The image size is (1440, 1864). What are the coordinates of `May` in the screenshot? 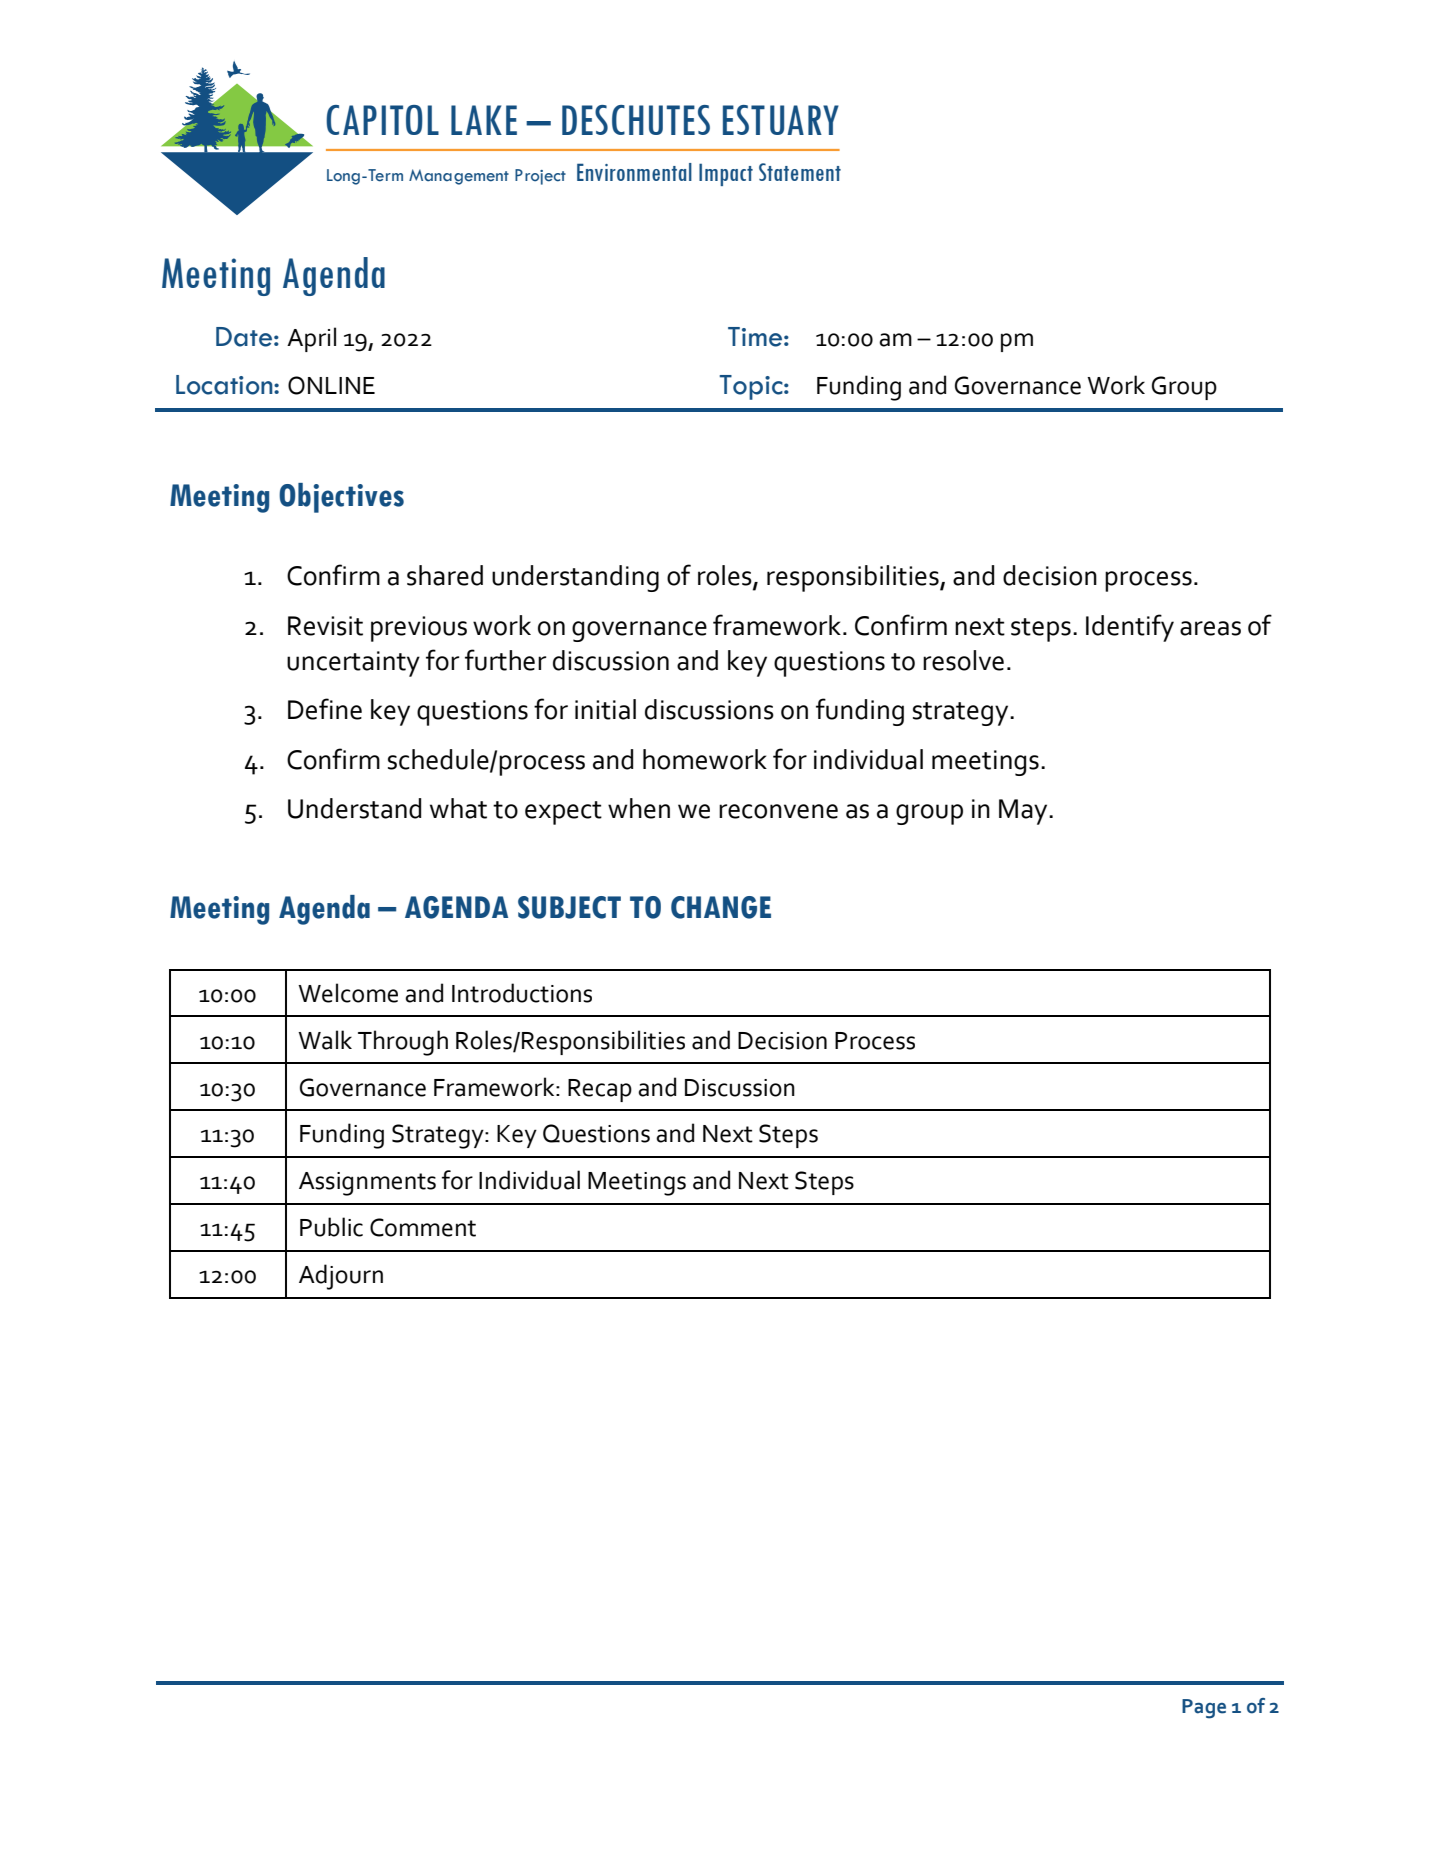 It's located at (1024, 812).
